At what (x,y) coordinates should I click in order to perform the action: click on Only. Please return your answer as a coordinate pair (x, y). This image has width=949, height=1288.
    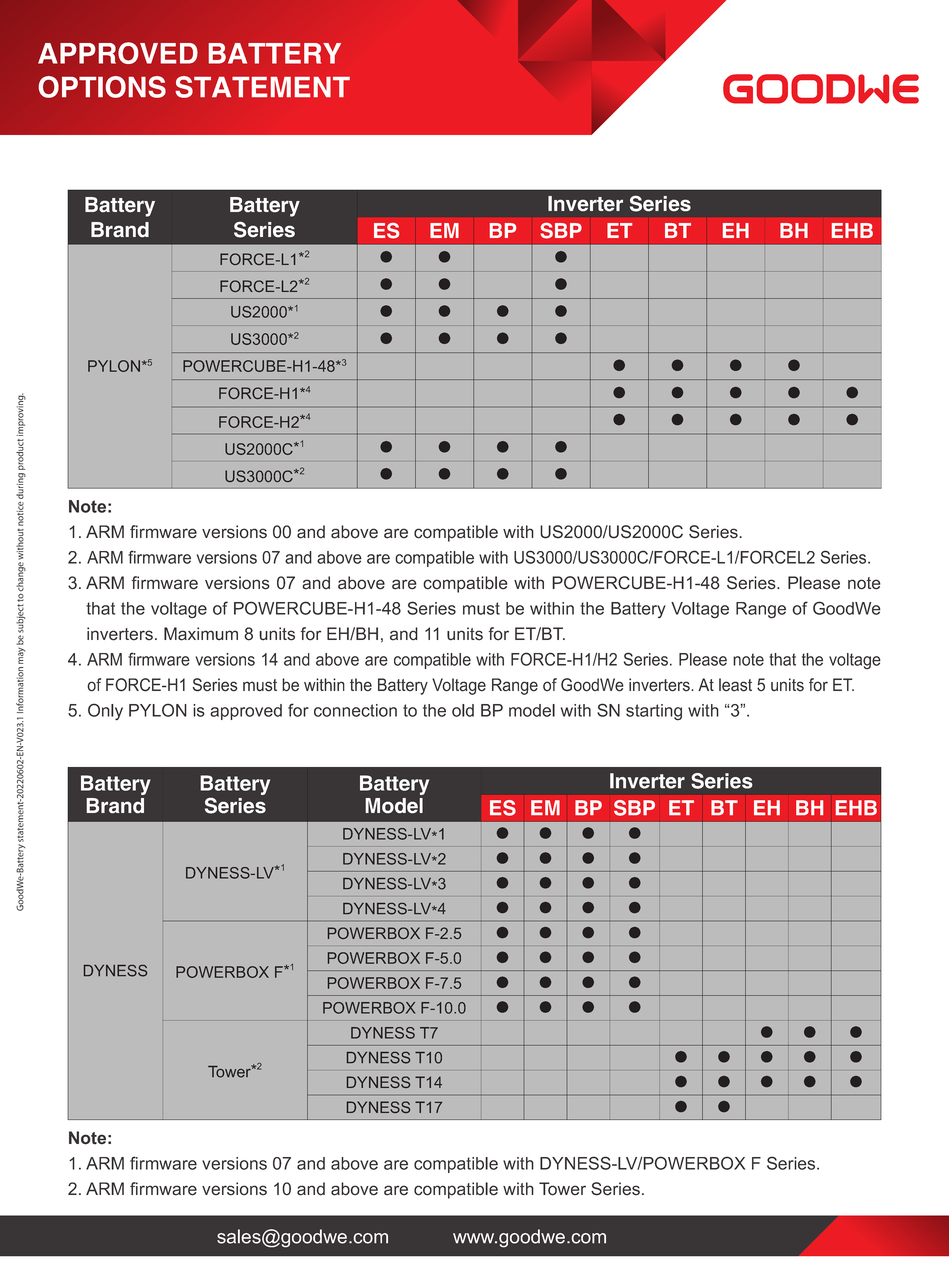
    Looking at the image, I should click on (105, 712).
